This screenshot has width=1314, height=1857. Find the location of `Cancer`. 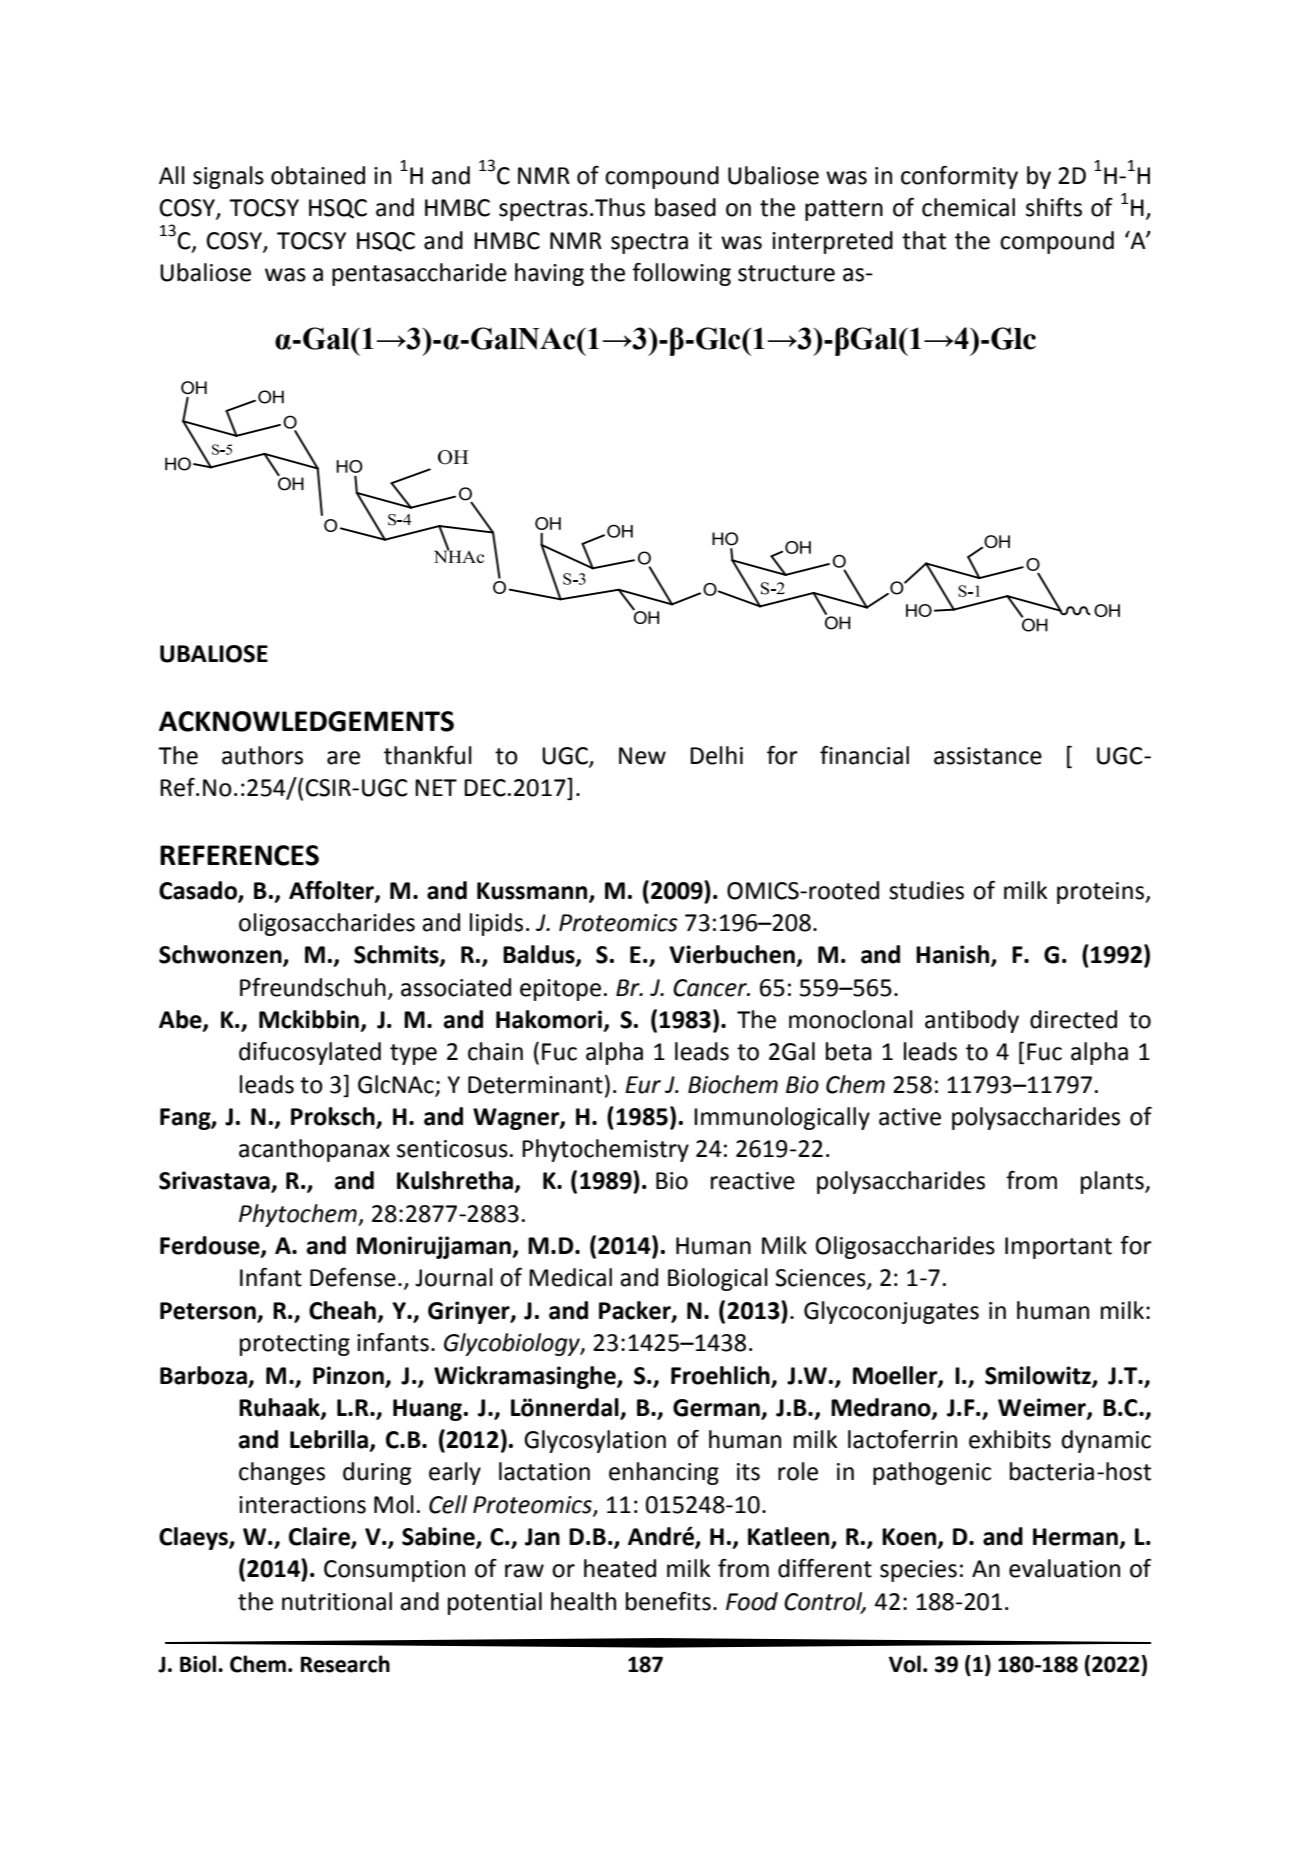

Cancer is located at coordinates (711, 988).
